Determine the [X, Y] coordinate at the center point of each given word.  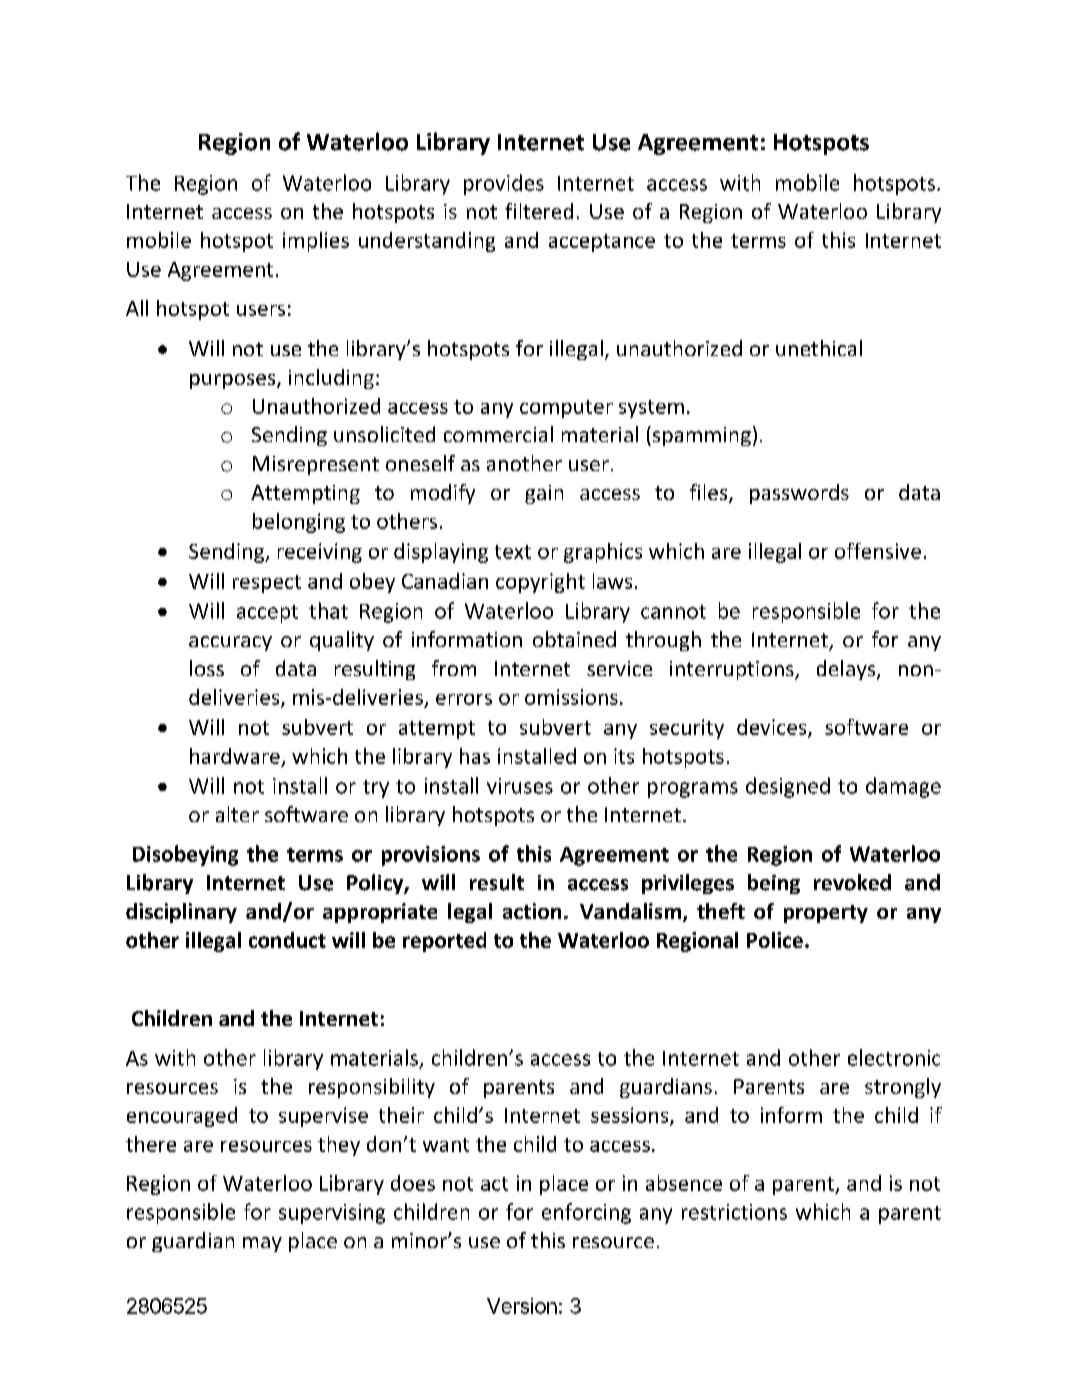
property [826, 914]
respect [267, 584]
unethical [819, 348]
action [532, 911]
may [262, 1244]
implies [316, 242]
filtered [539, 211]
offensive [878, 551]
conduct [287, 940]
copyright [540, 583]
